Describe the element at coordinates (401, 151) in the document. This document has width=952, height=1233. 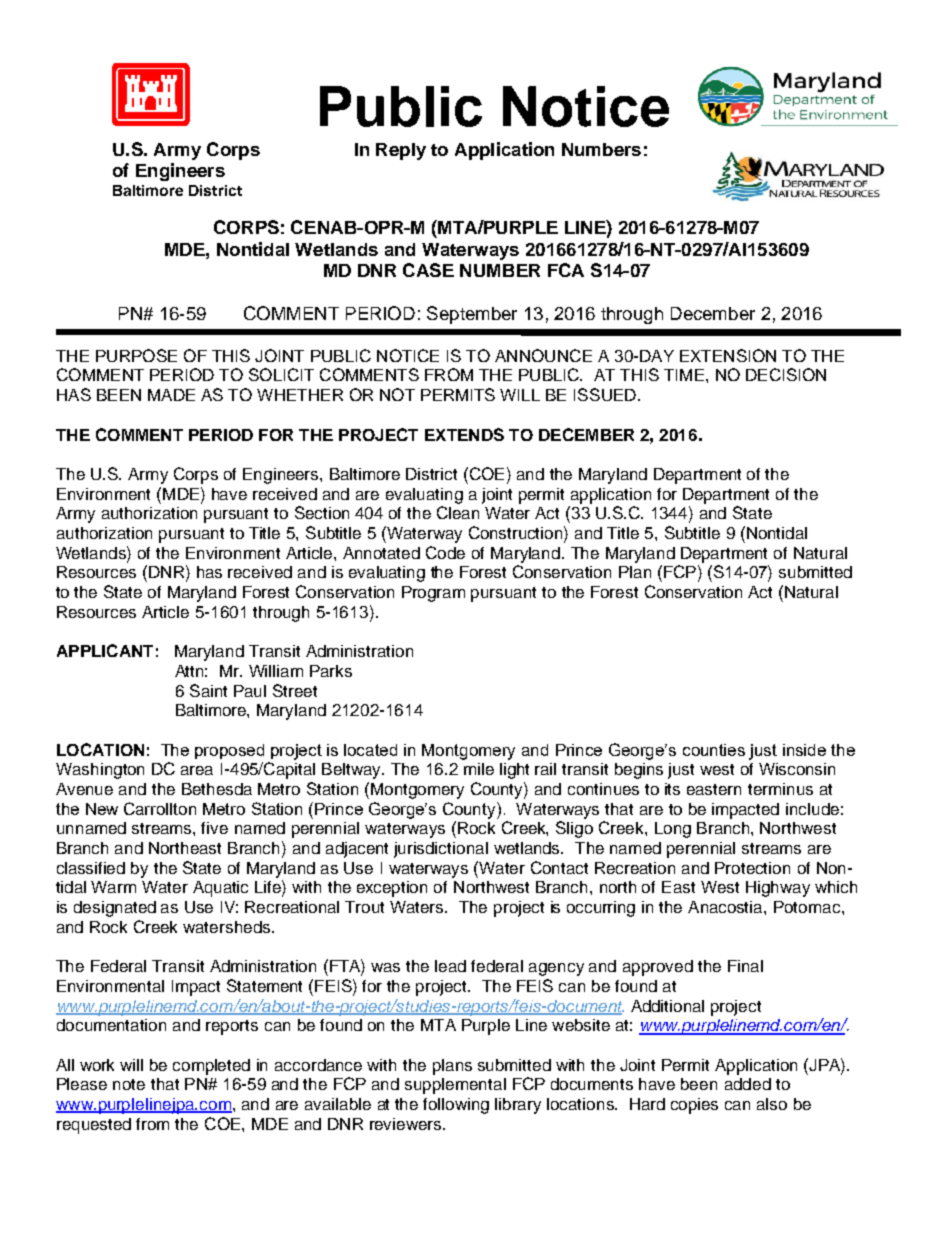
I see `Reply` at that location.
